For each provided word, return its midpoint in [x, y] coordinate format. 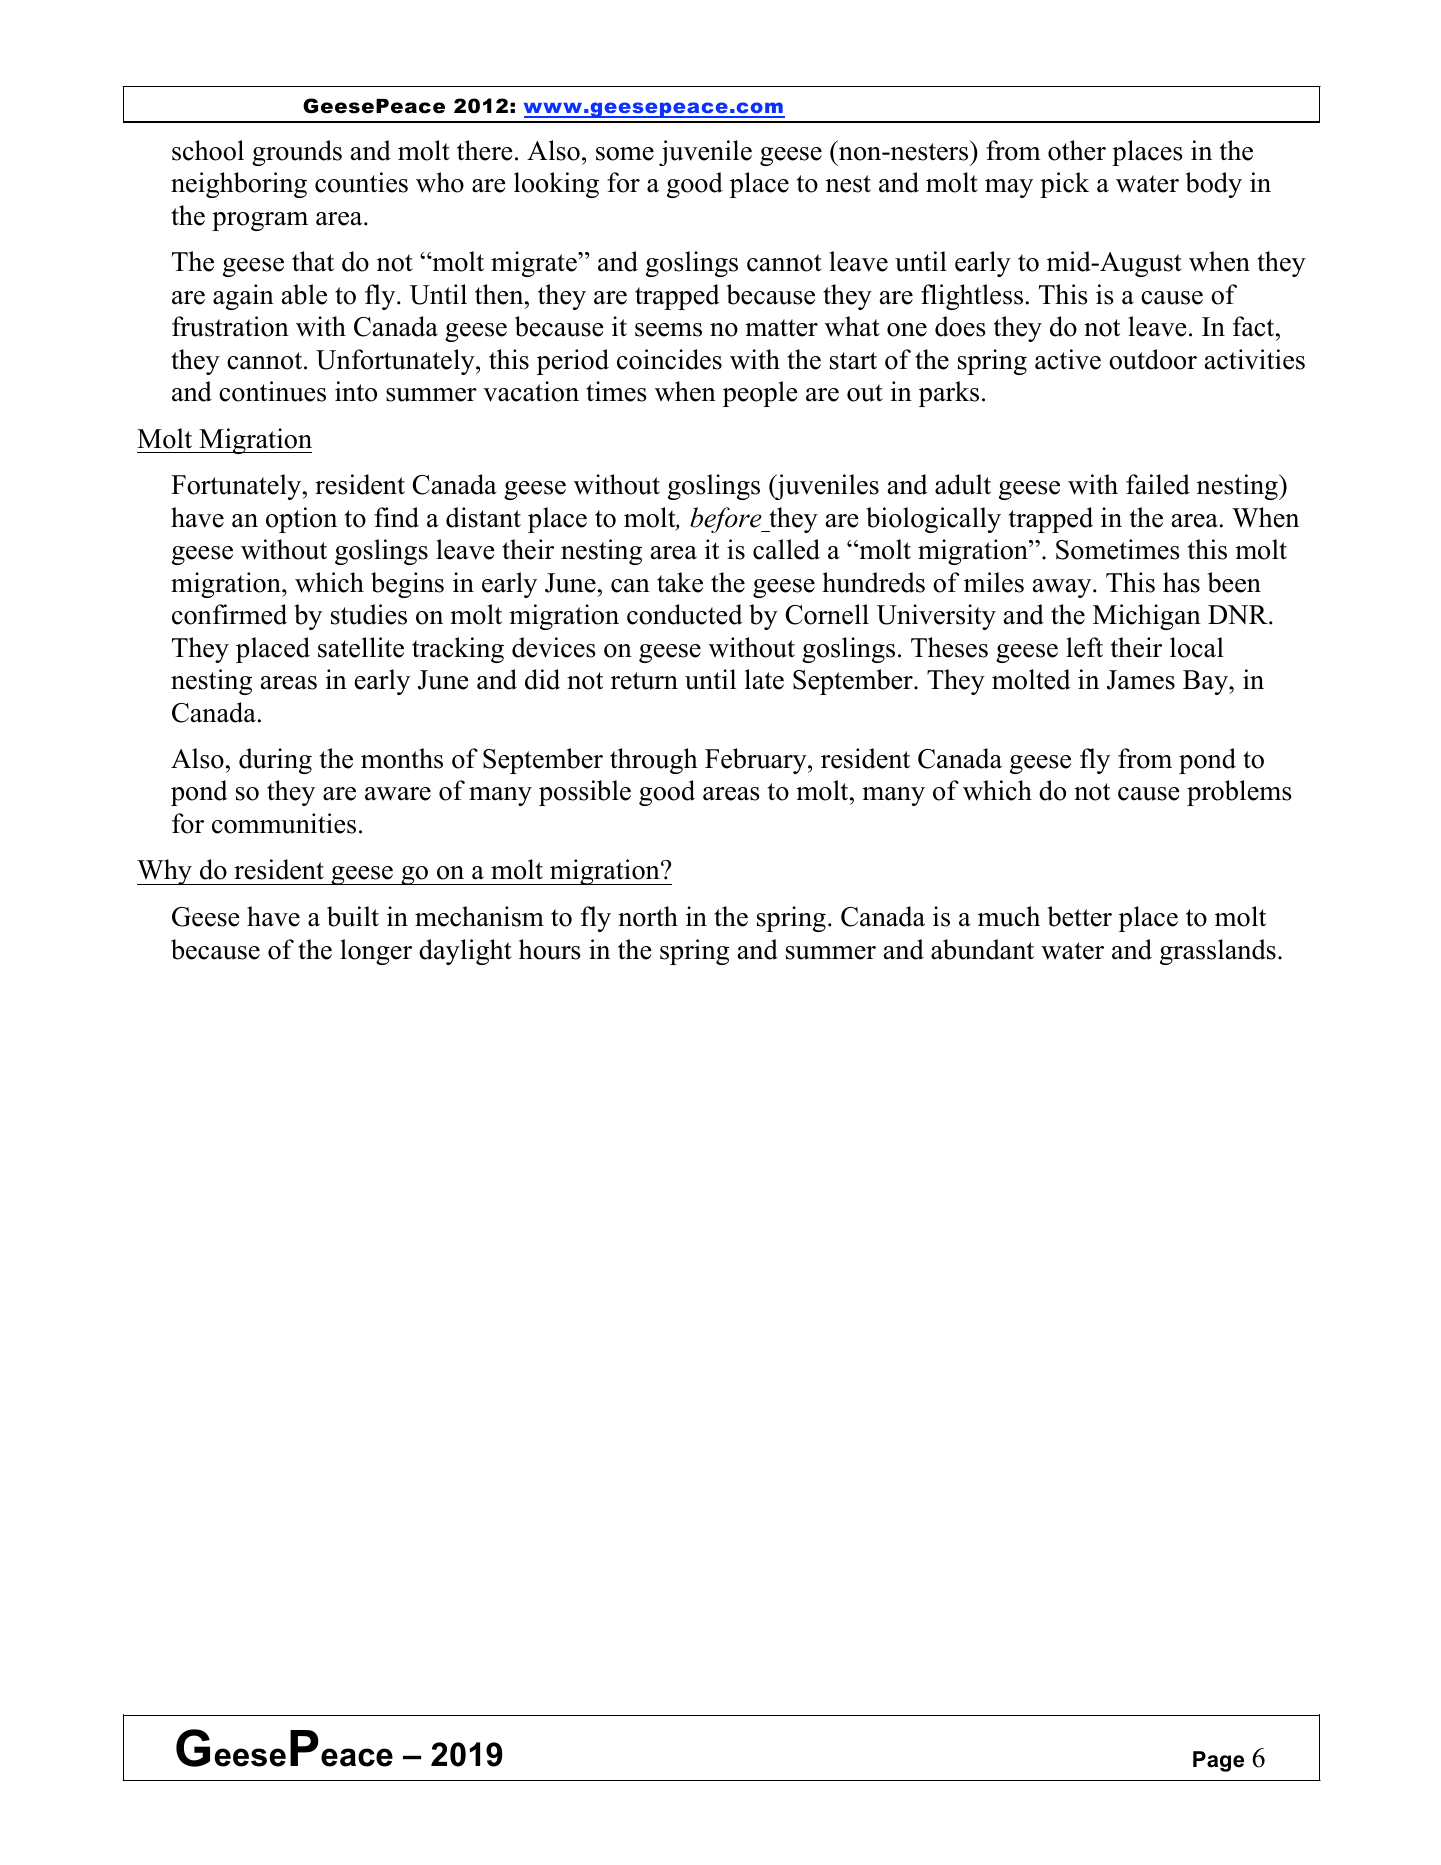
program [260, 221]
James [1141, 680]
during [275, 761]
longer [376, 952]
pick [1064, 185]
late [764, 679]
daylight [465, 952]
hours [550, 949]
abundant [982, 949]
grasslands [1218, 952]
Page [1218, 1761]
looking [556, 185]
